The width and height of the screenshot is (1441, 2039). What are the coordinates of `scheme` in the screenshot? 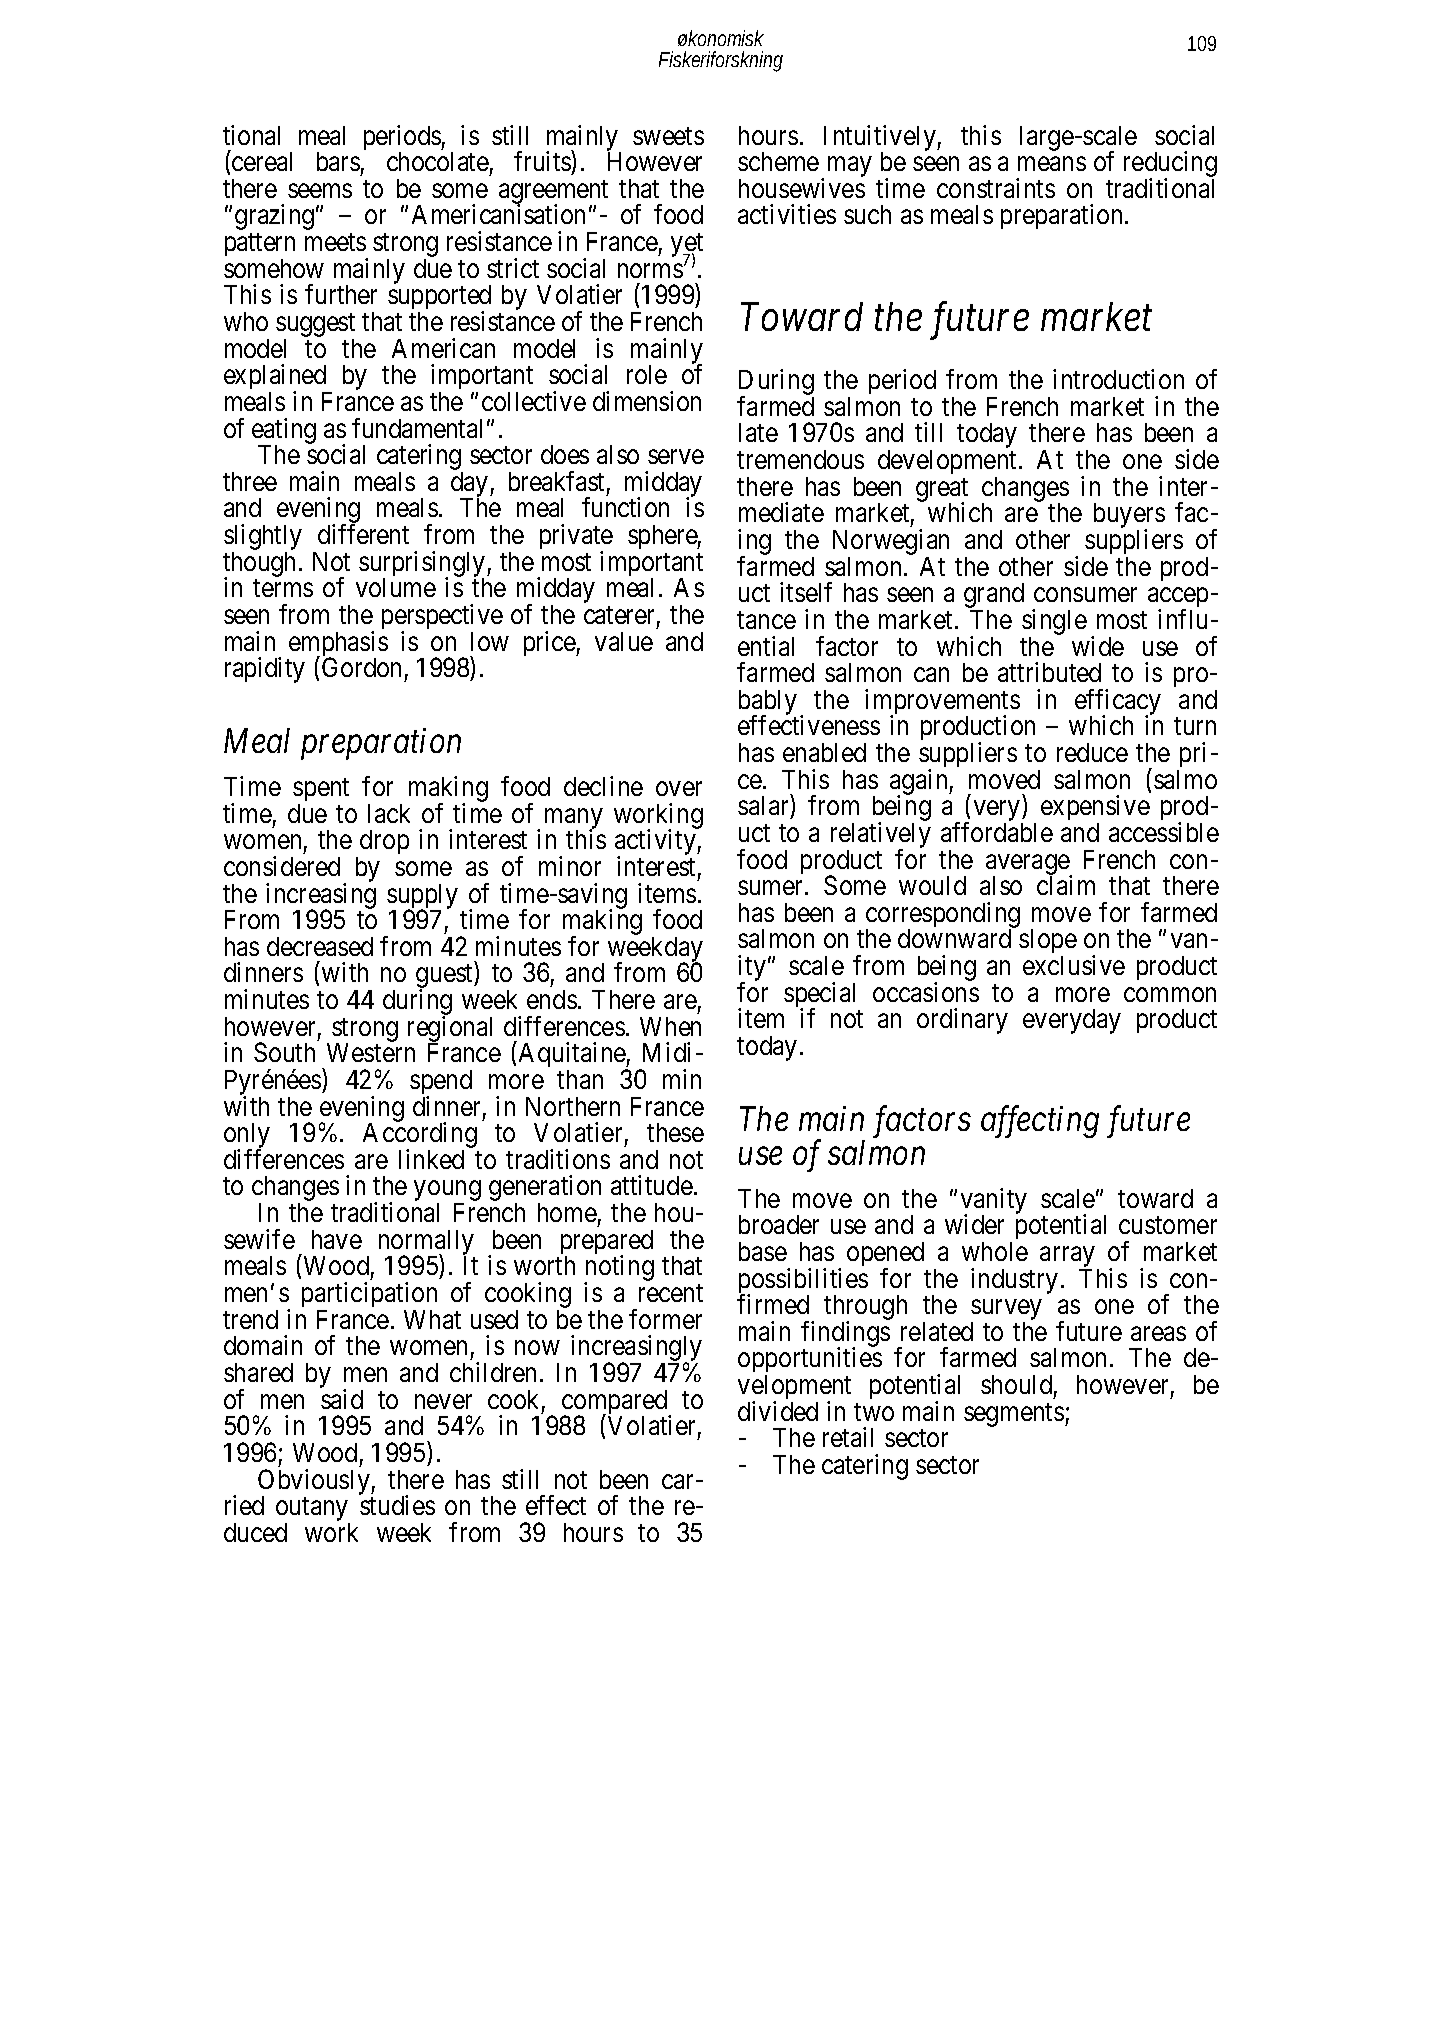 It's located at (778, 161).
